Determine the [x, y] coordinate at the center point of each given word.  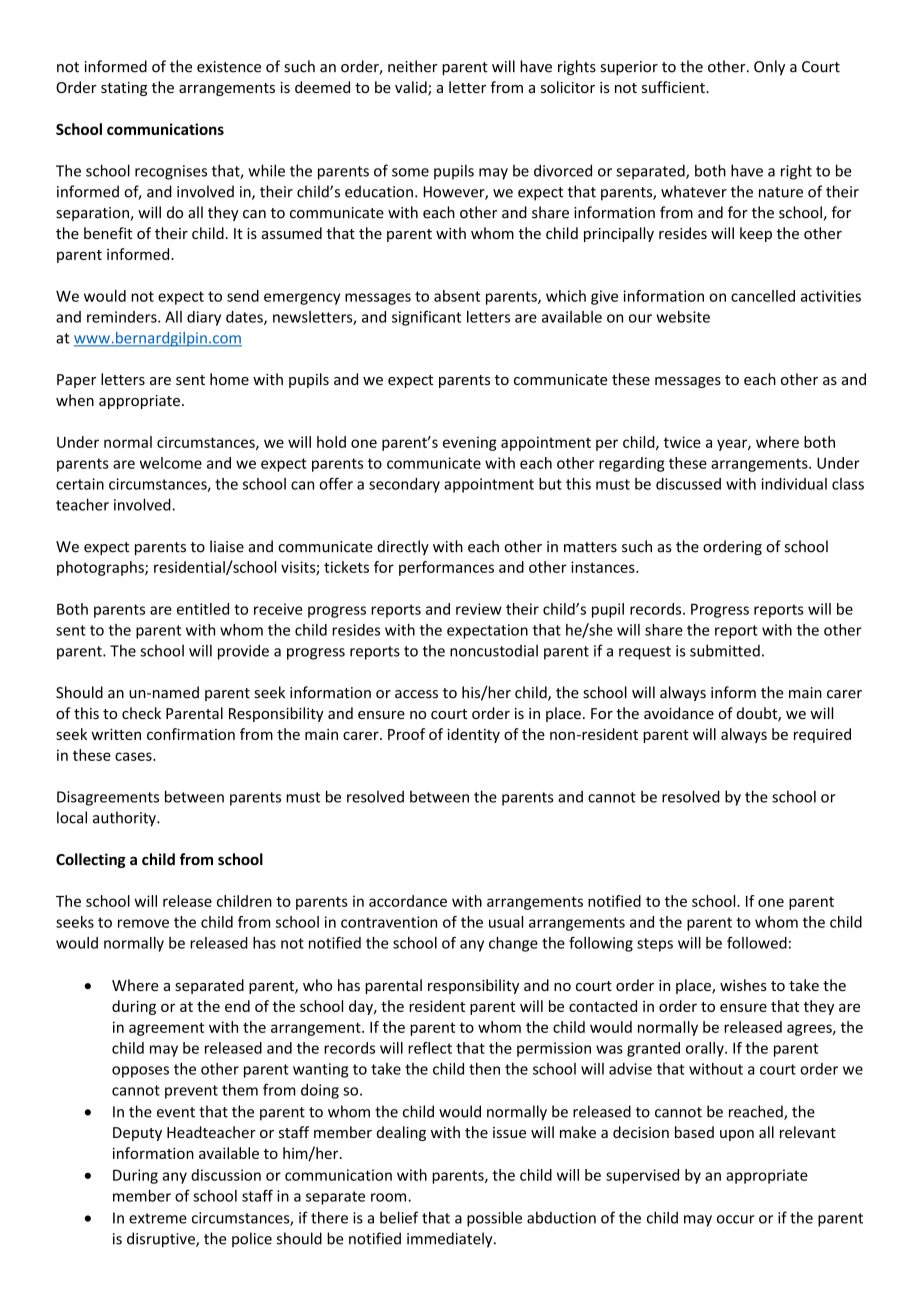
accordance [408, 901]
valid [412, 88]
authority [125, 819]
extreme [158, 1218]
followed [757, 943]
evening [470, 443]
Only [769, 67]
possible [494, 1219]
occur [736, 1219]
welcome [171, 463]
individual [794, 484]
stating [124, 89]
